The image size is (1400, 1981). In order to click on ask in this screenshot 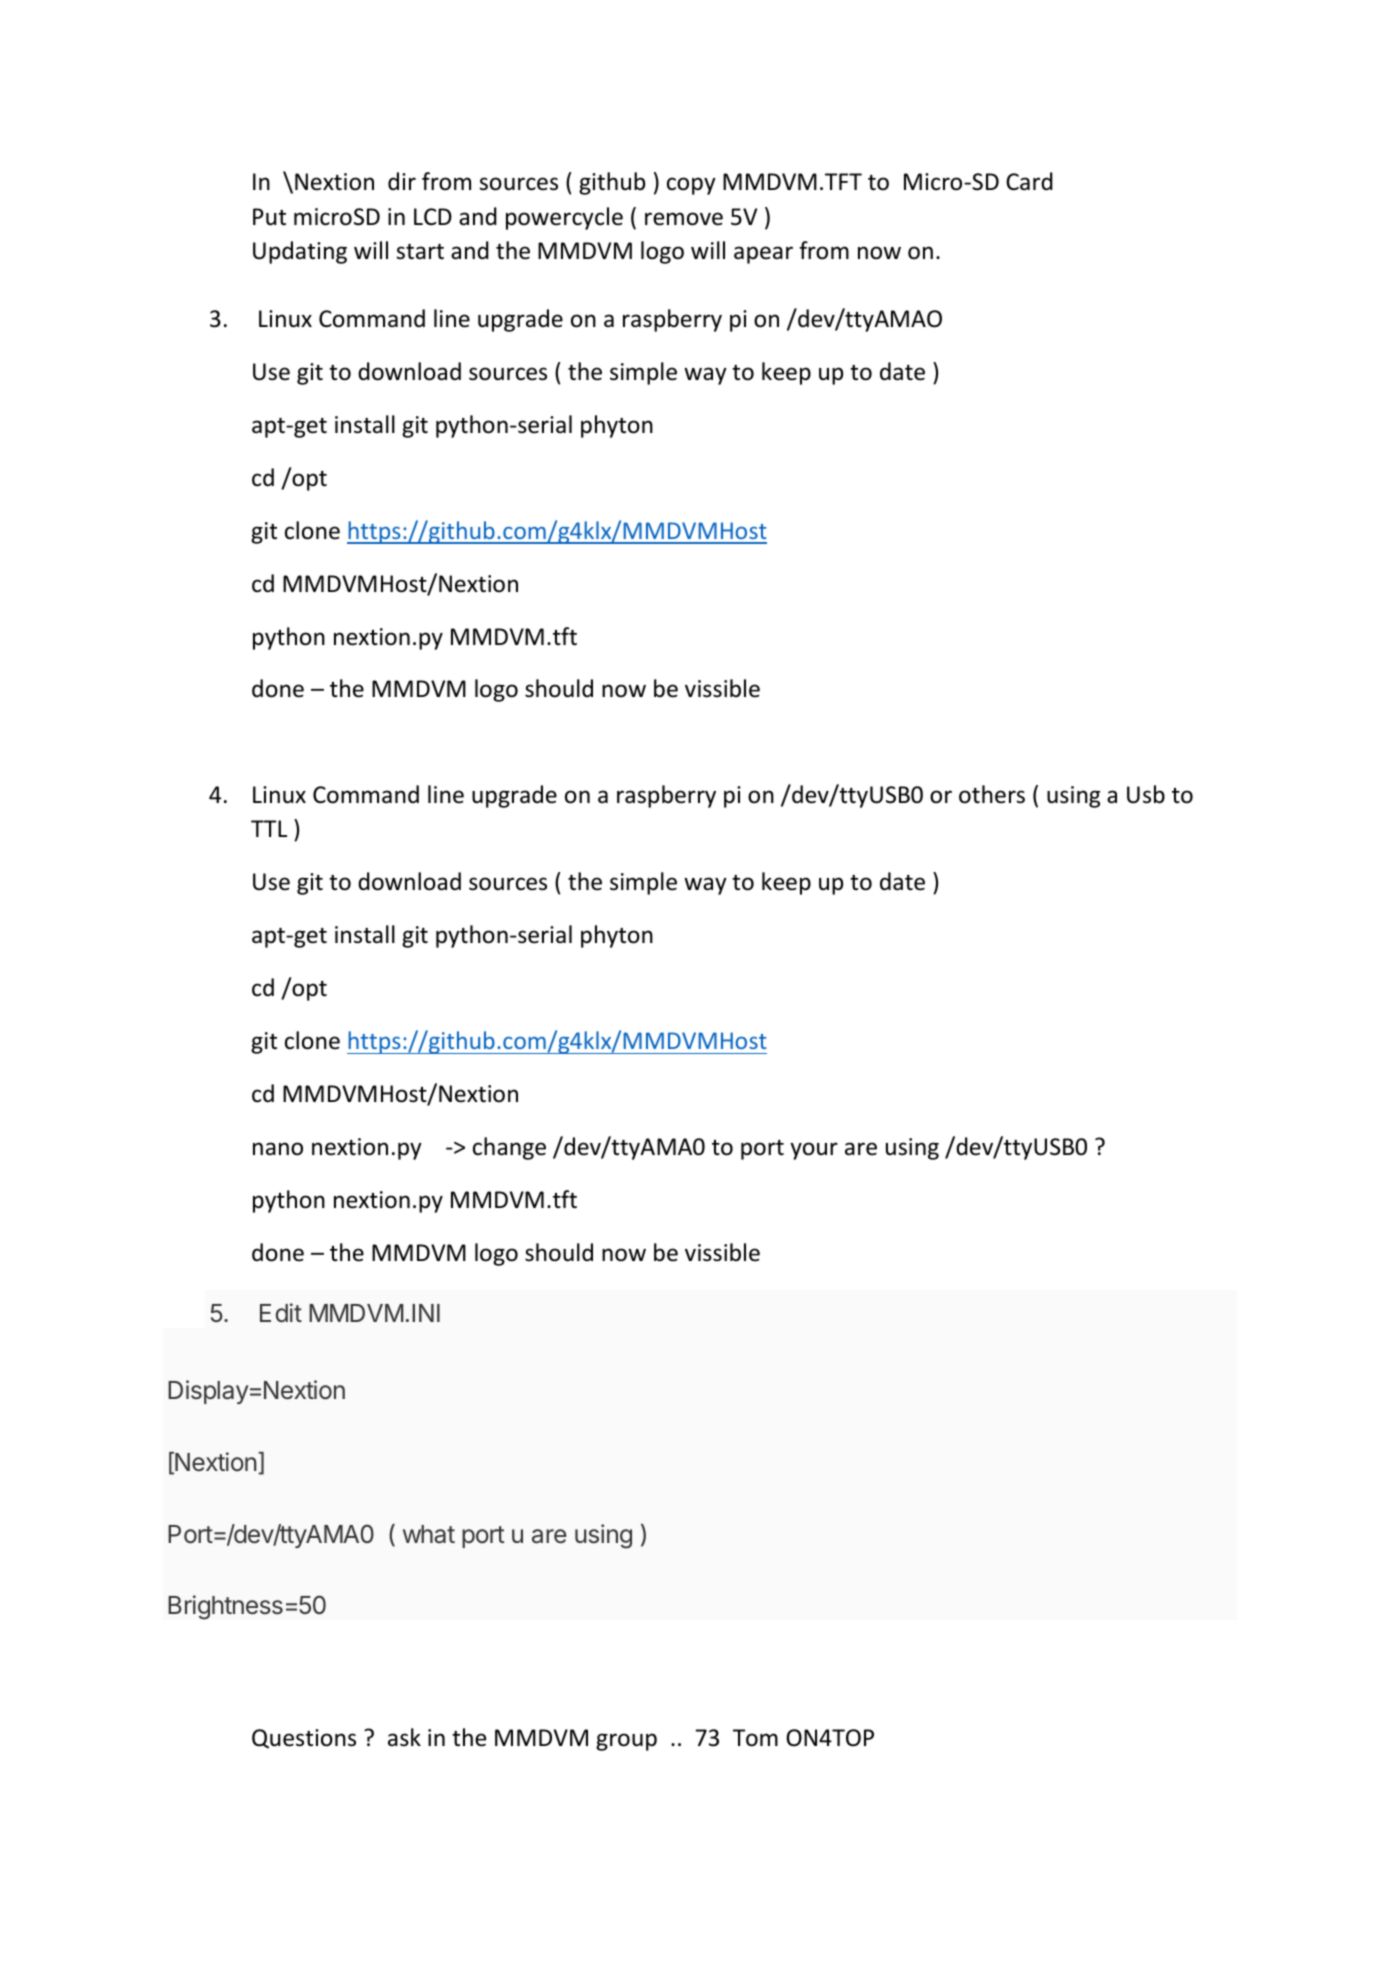, I will do `click(404, 1737)`.
